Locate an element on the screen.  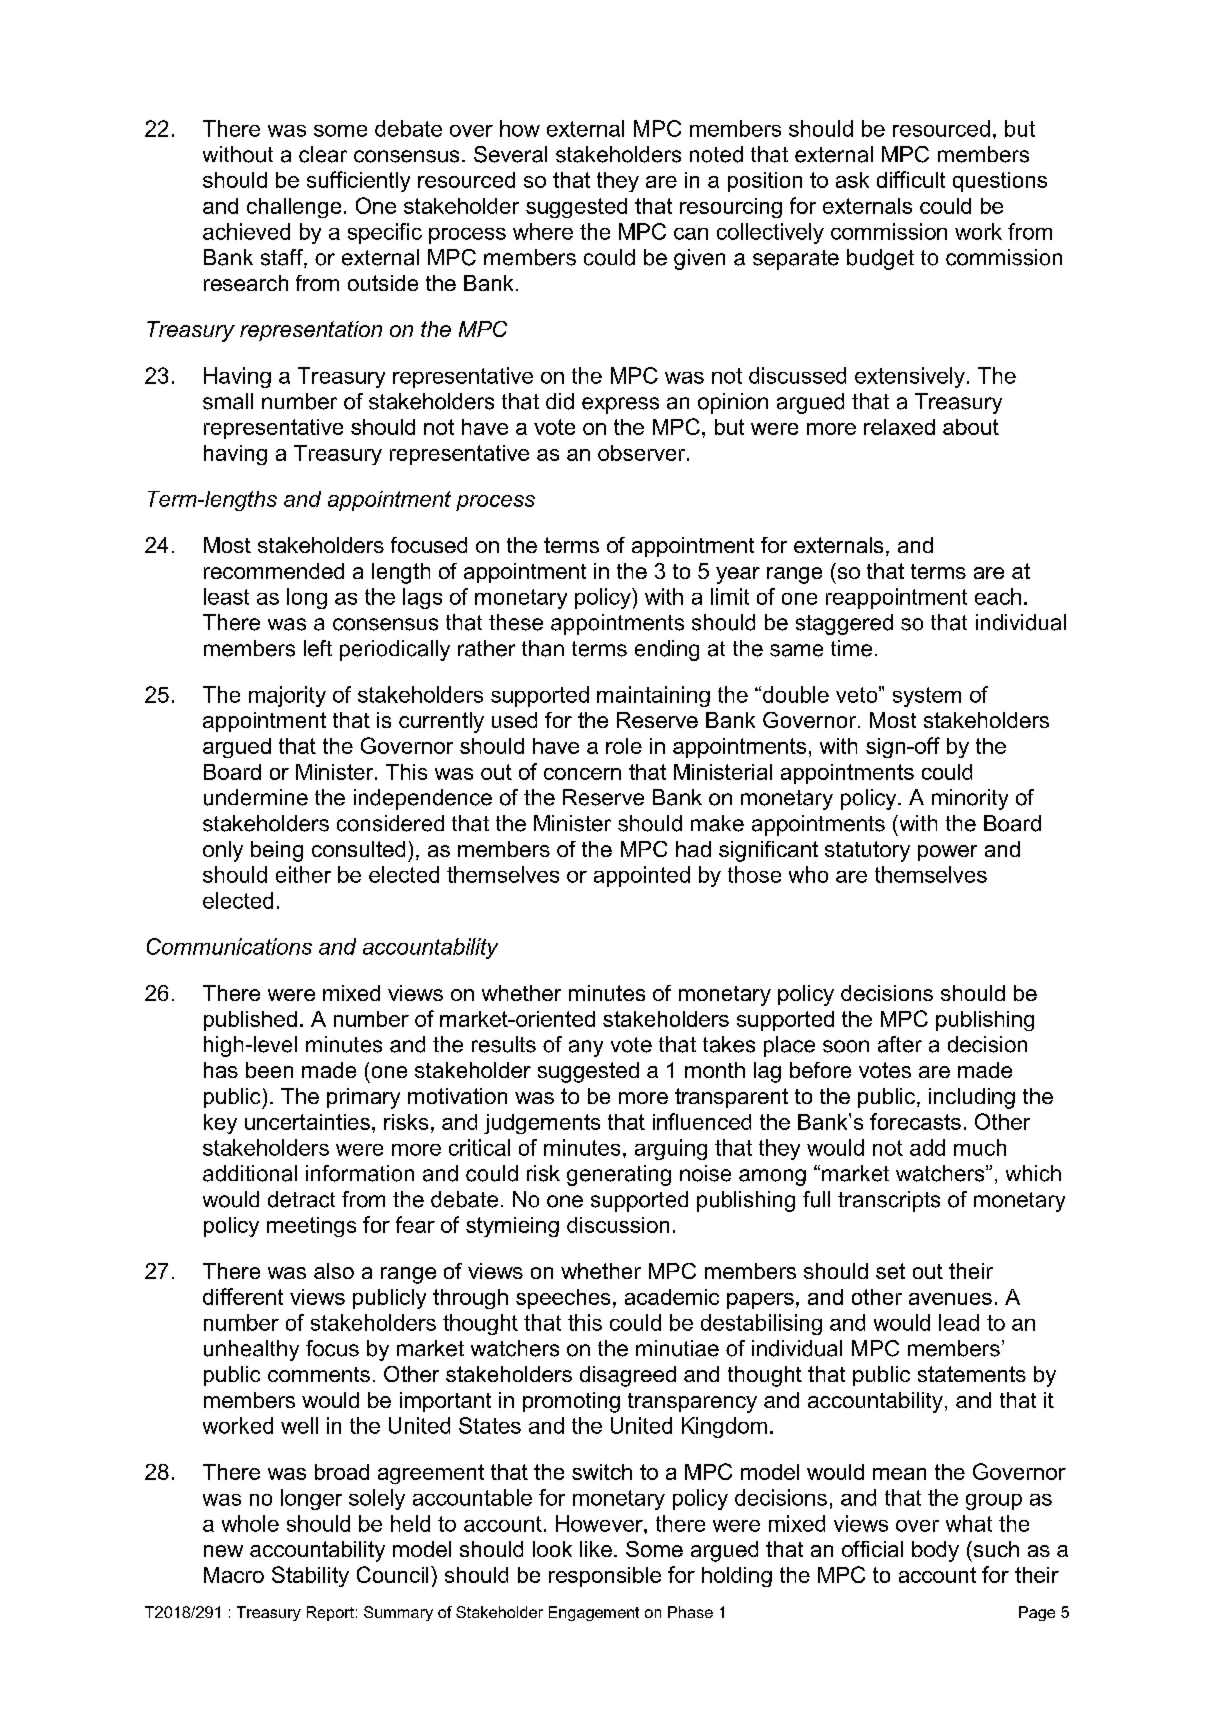
power is located at coordinates (947, 853).
